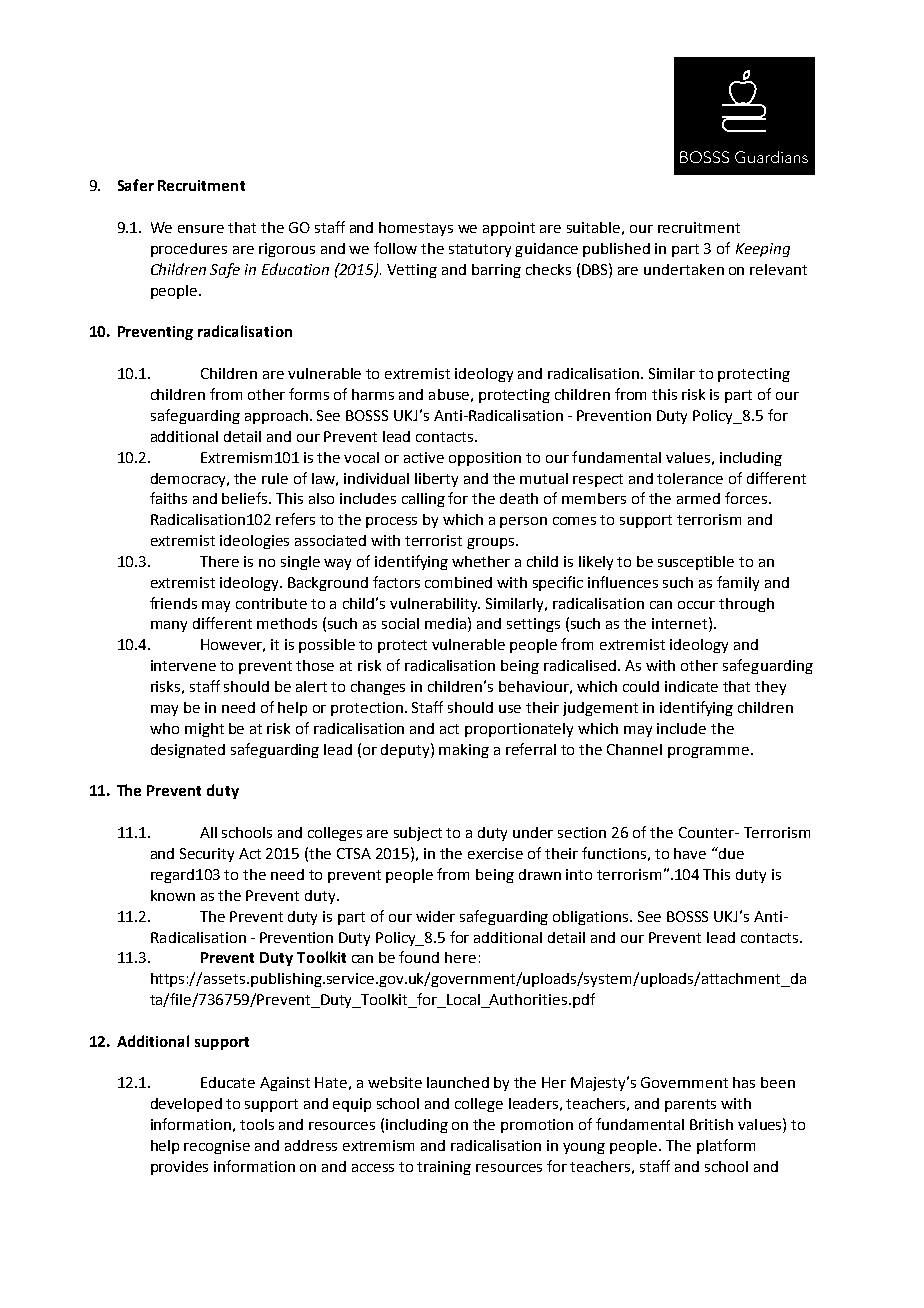  I want to click on Keeping, so click(763, 250).
